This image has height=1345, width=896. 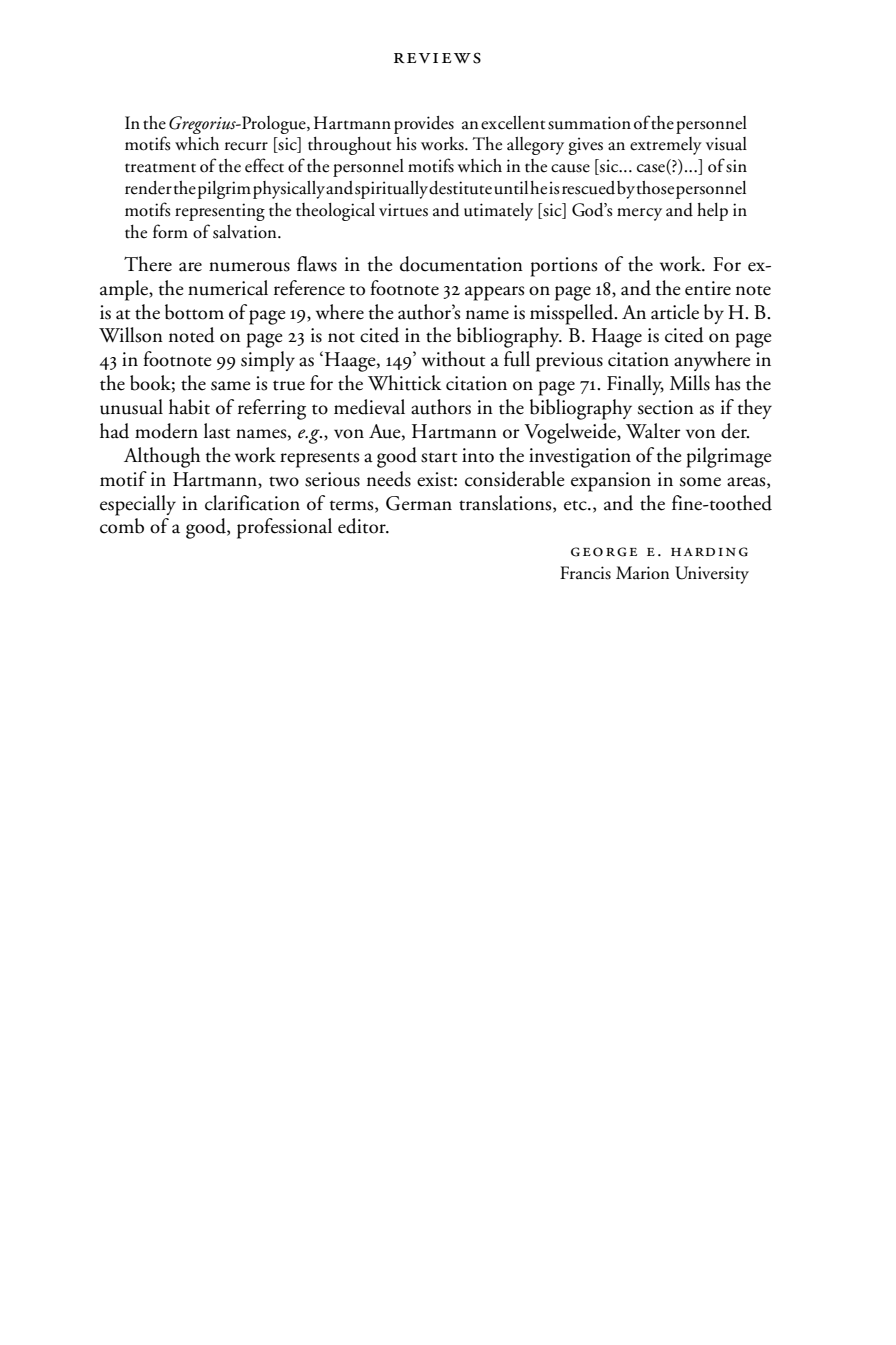 What do you see at coordinates (189, 407) in the image?
I see `habit` at bounding box center [189, 407].
